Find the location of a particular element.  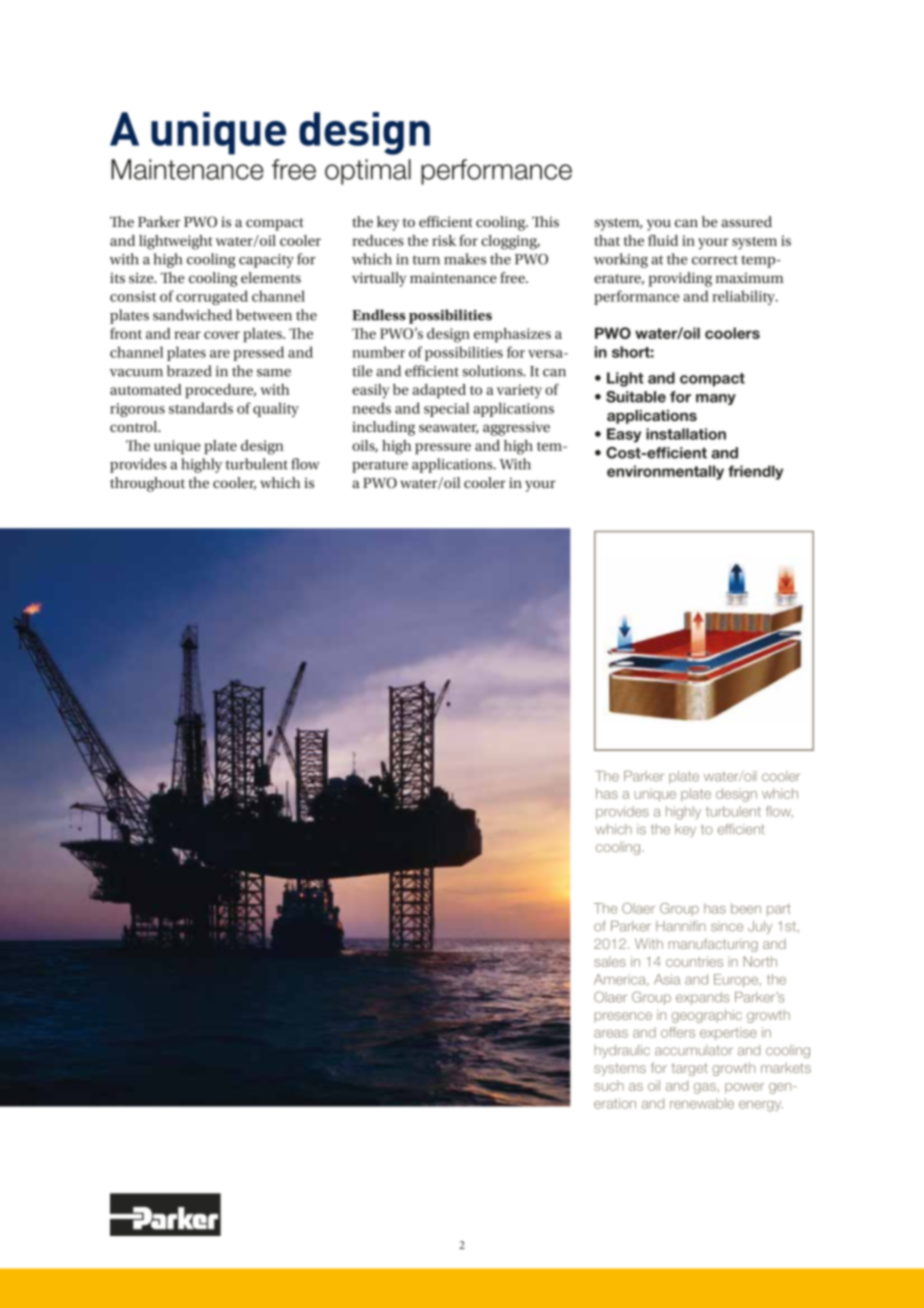

pressure is located at coordinates (443, 448).
